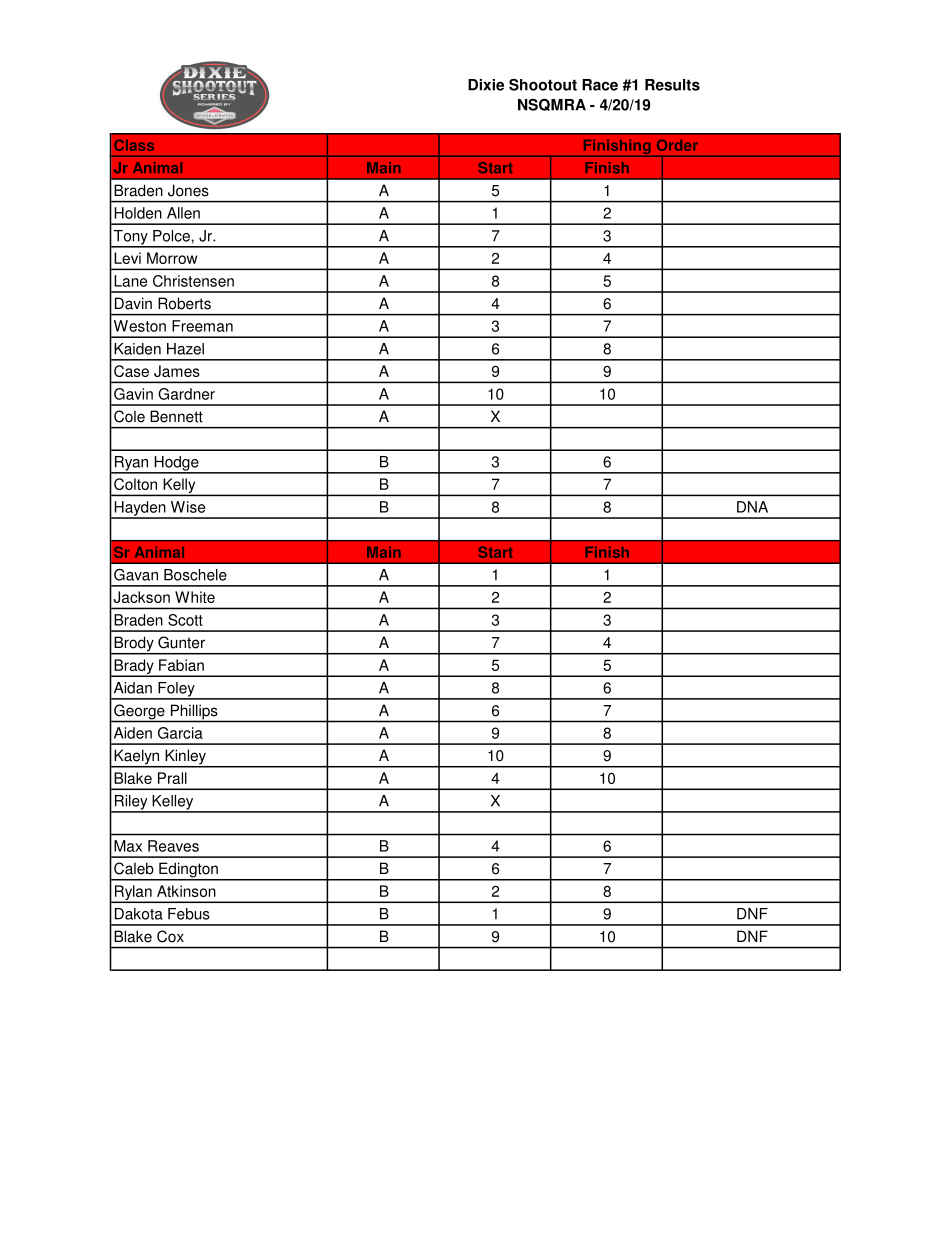  What do you see at coordinates (188, 507) in the image?
I see `Wise` at bounding box center [188, 507].
